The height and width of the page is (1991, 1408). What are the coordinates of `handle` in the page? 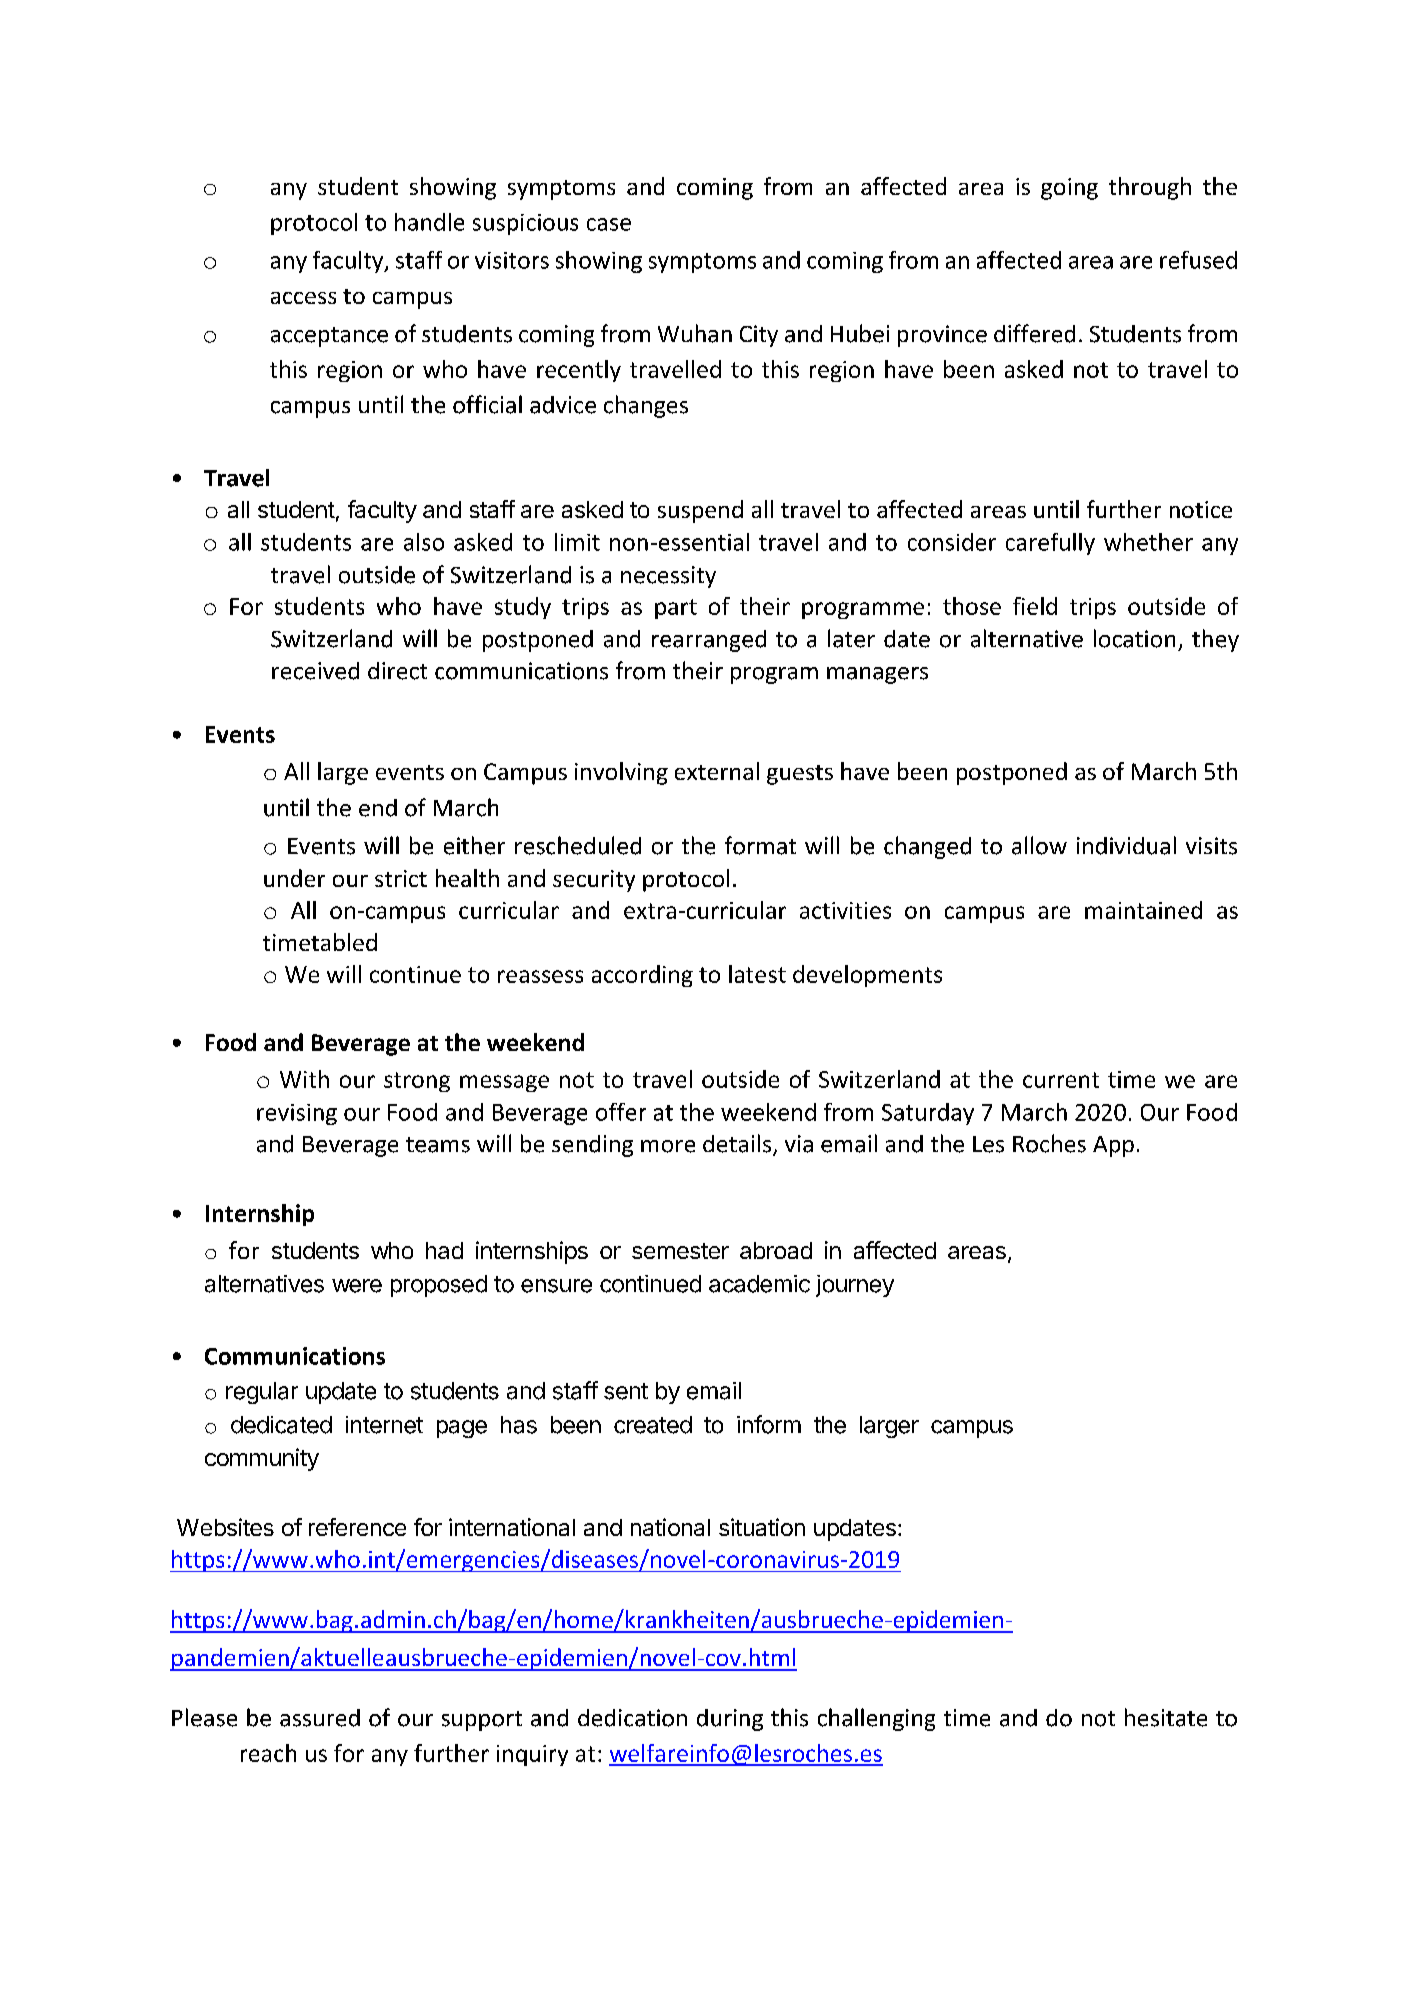 It's located at (429, 222).
